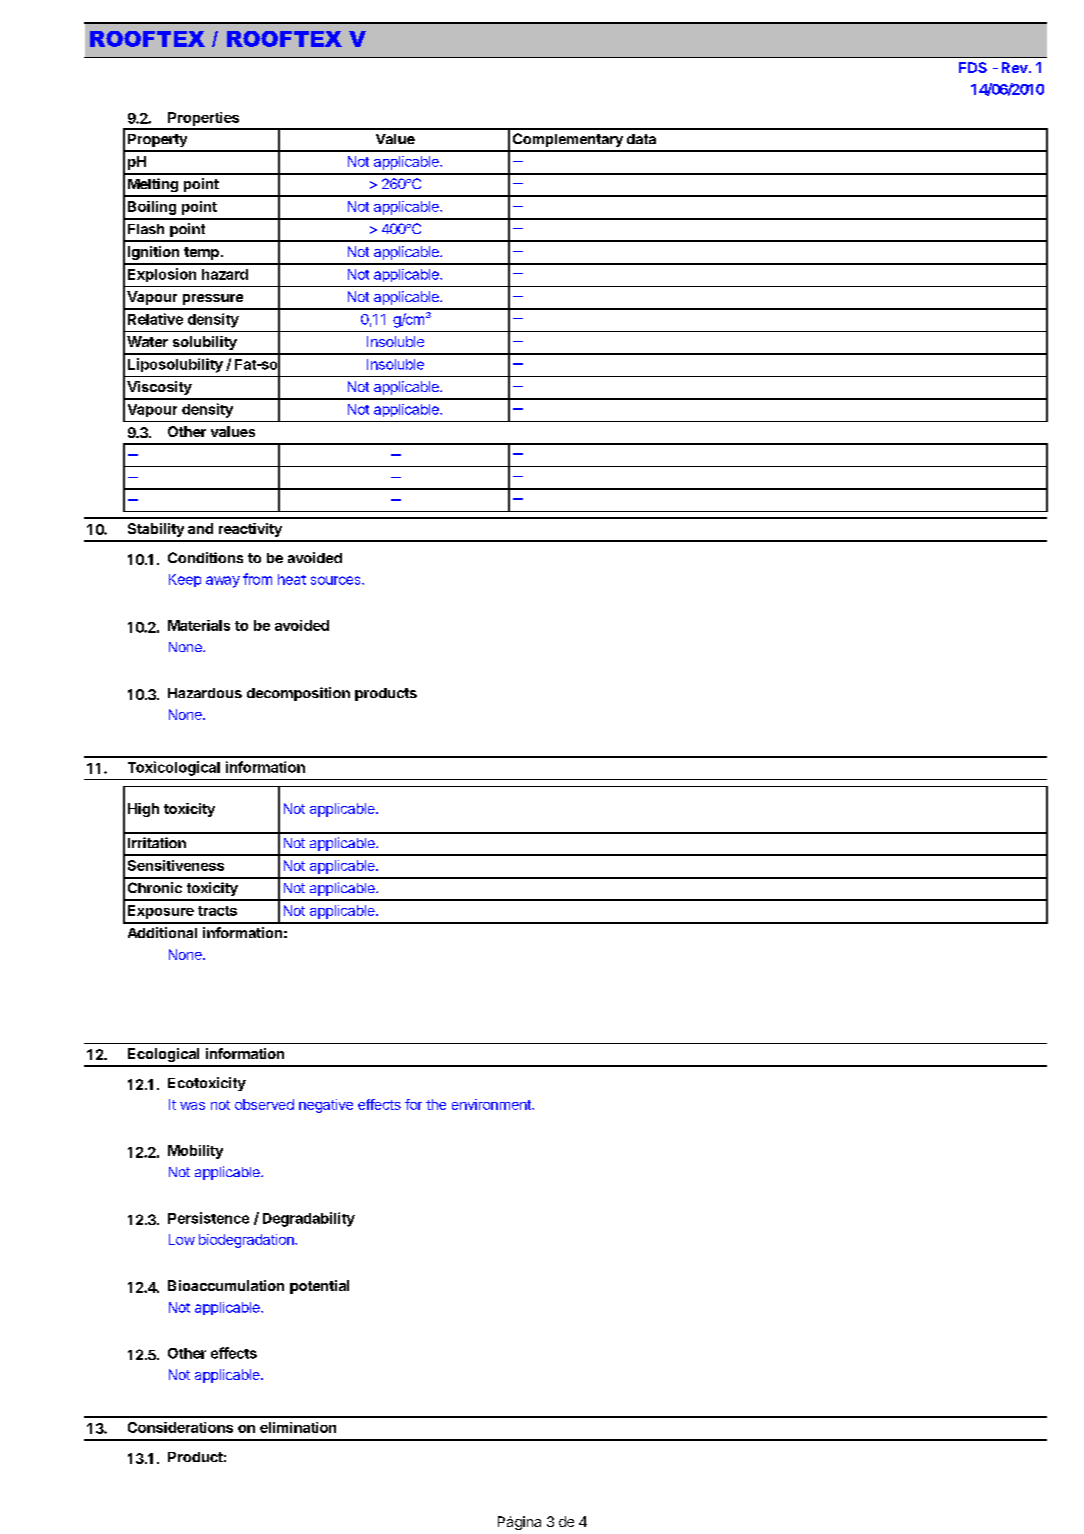 This screenshot has width=1084, height=1534. I want to click on tracts, so click(217, 911).
